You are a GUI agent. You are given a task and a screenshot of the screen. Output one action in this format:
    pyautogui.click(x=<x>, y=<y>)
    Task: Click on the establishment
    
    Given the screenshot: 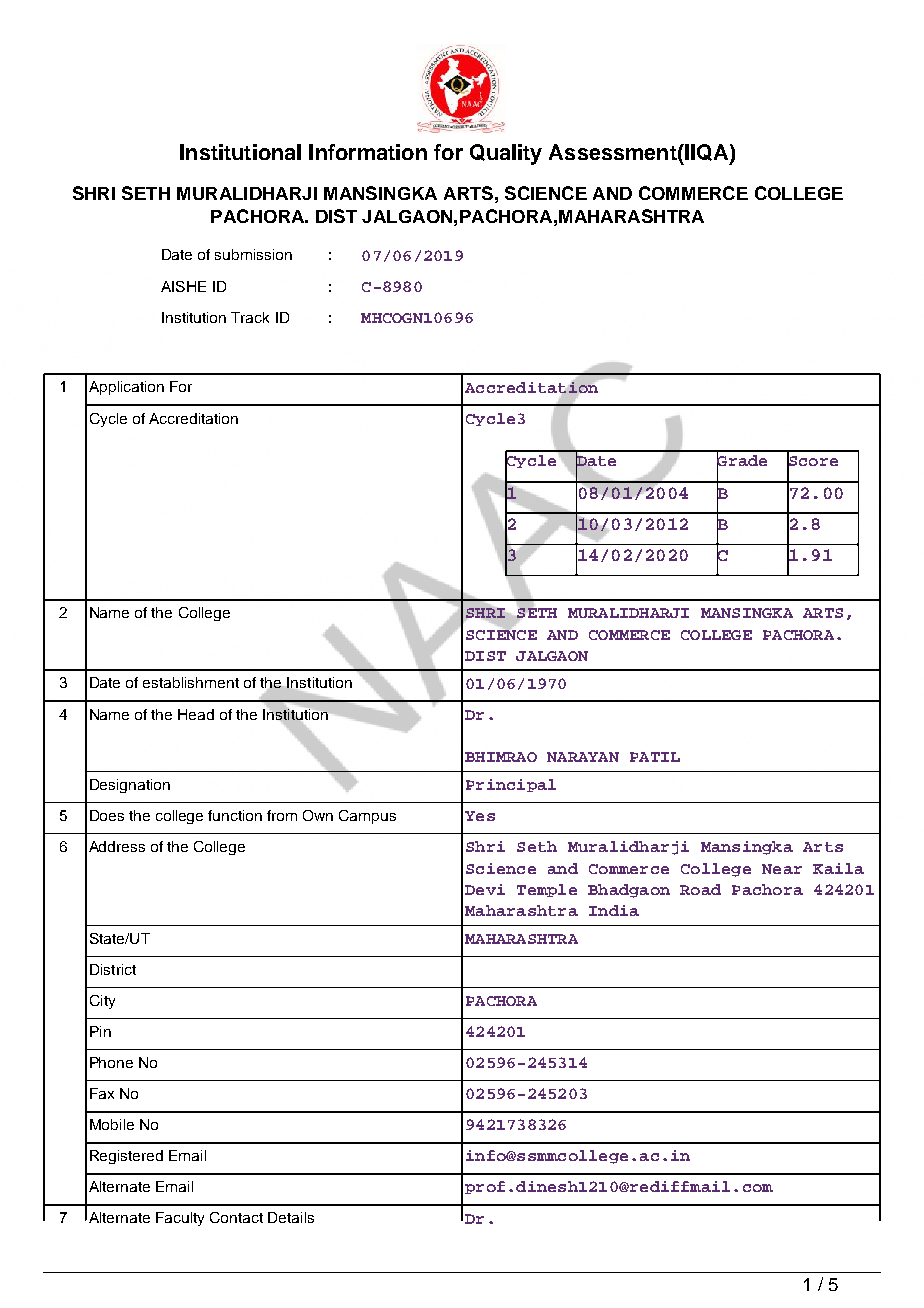 What is the action you would take?
    pyautogui.click(x=191, y=682)
